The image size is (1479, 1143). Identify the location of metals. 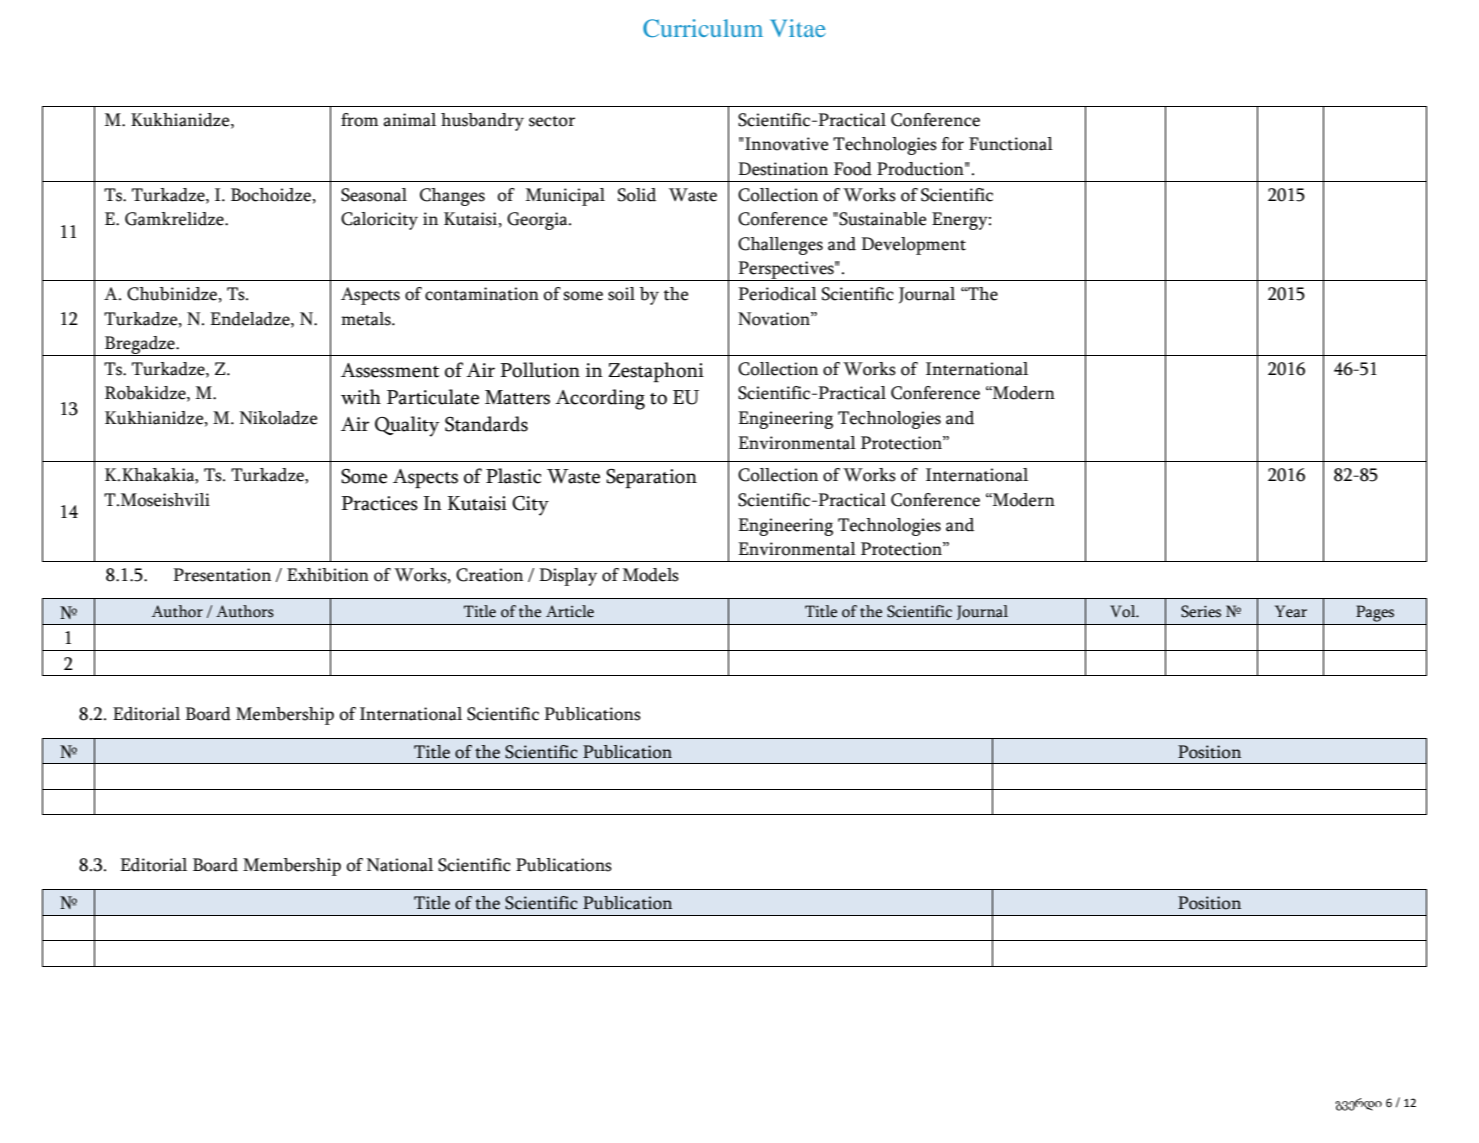
(367, 319).
